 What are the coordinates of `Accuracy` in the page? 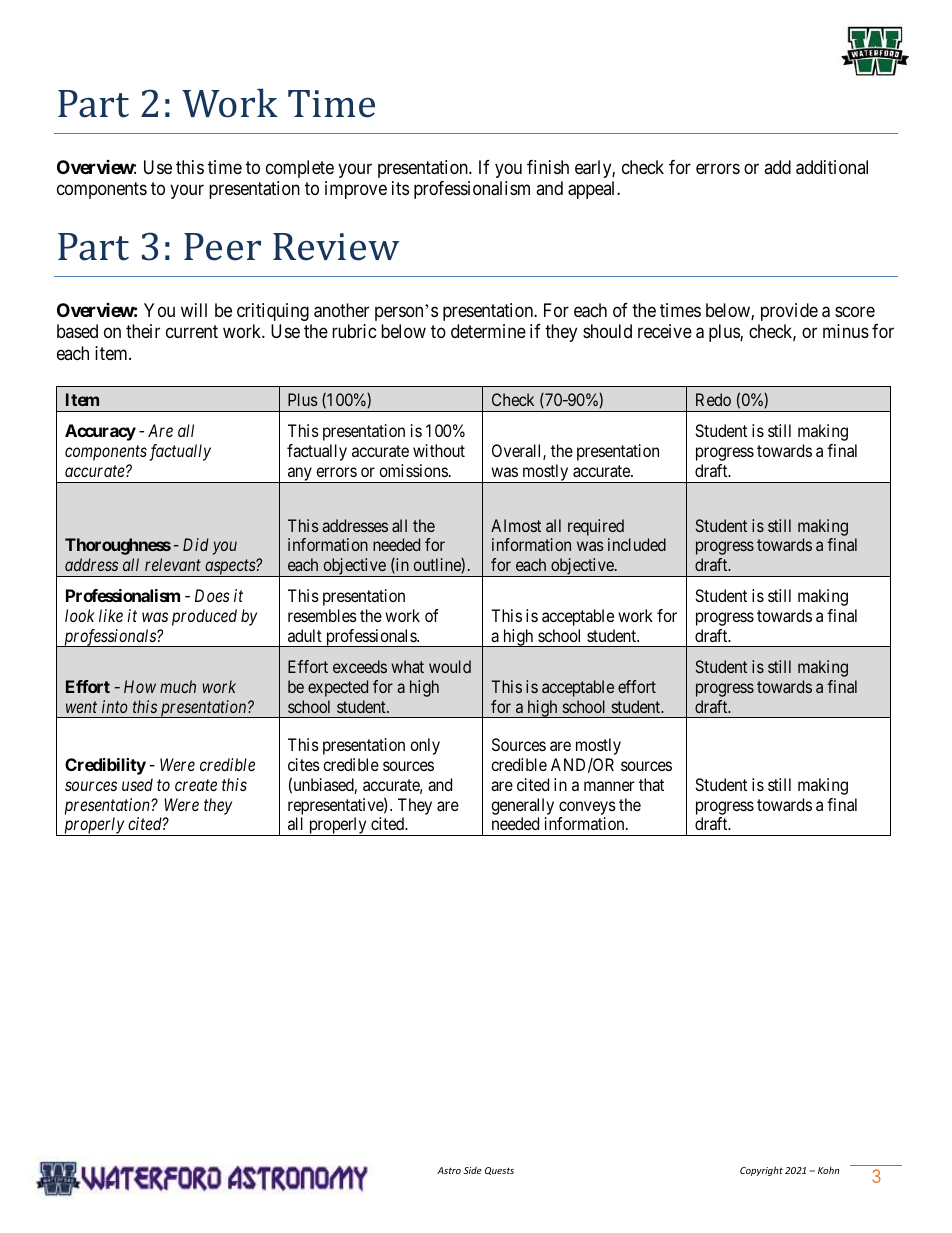 It's located at (100, 432).
